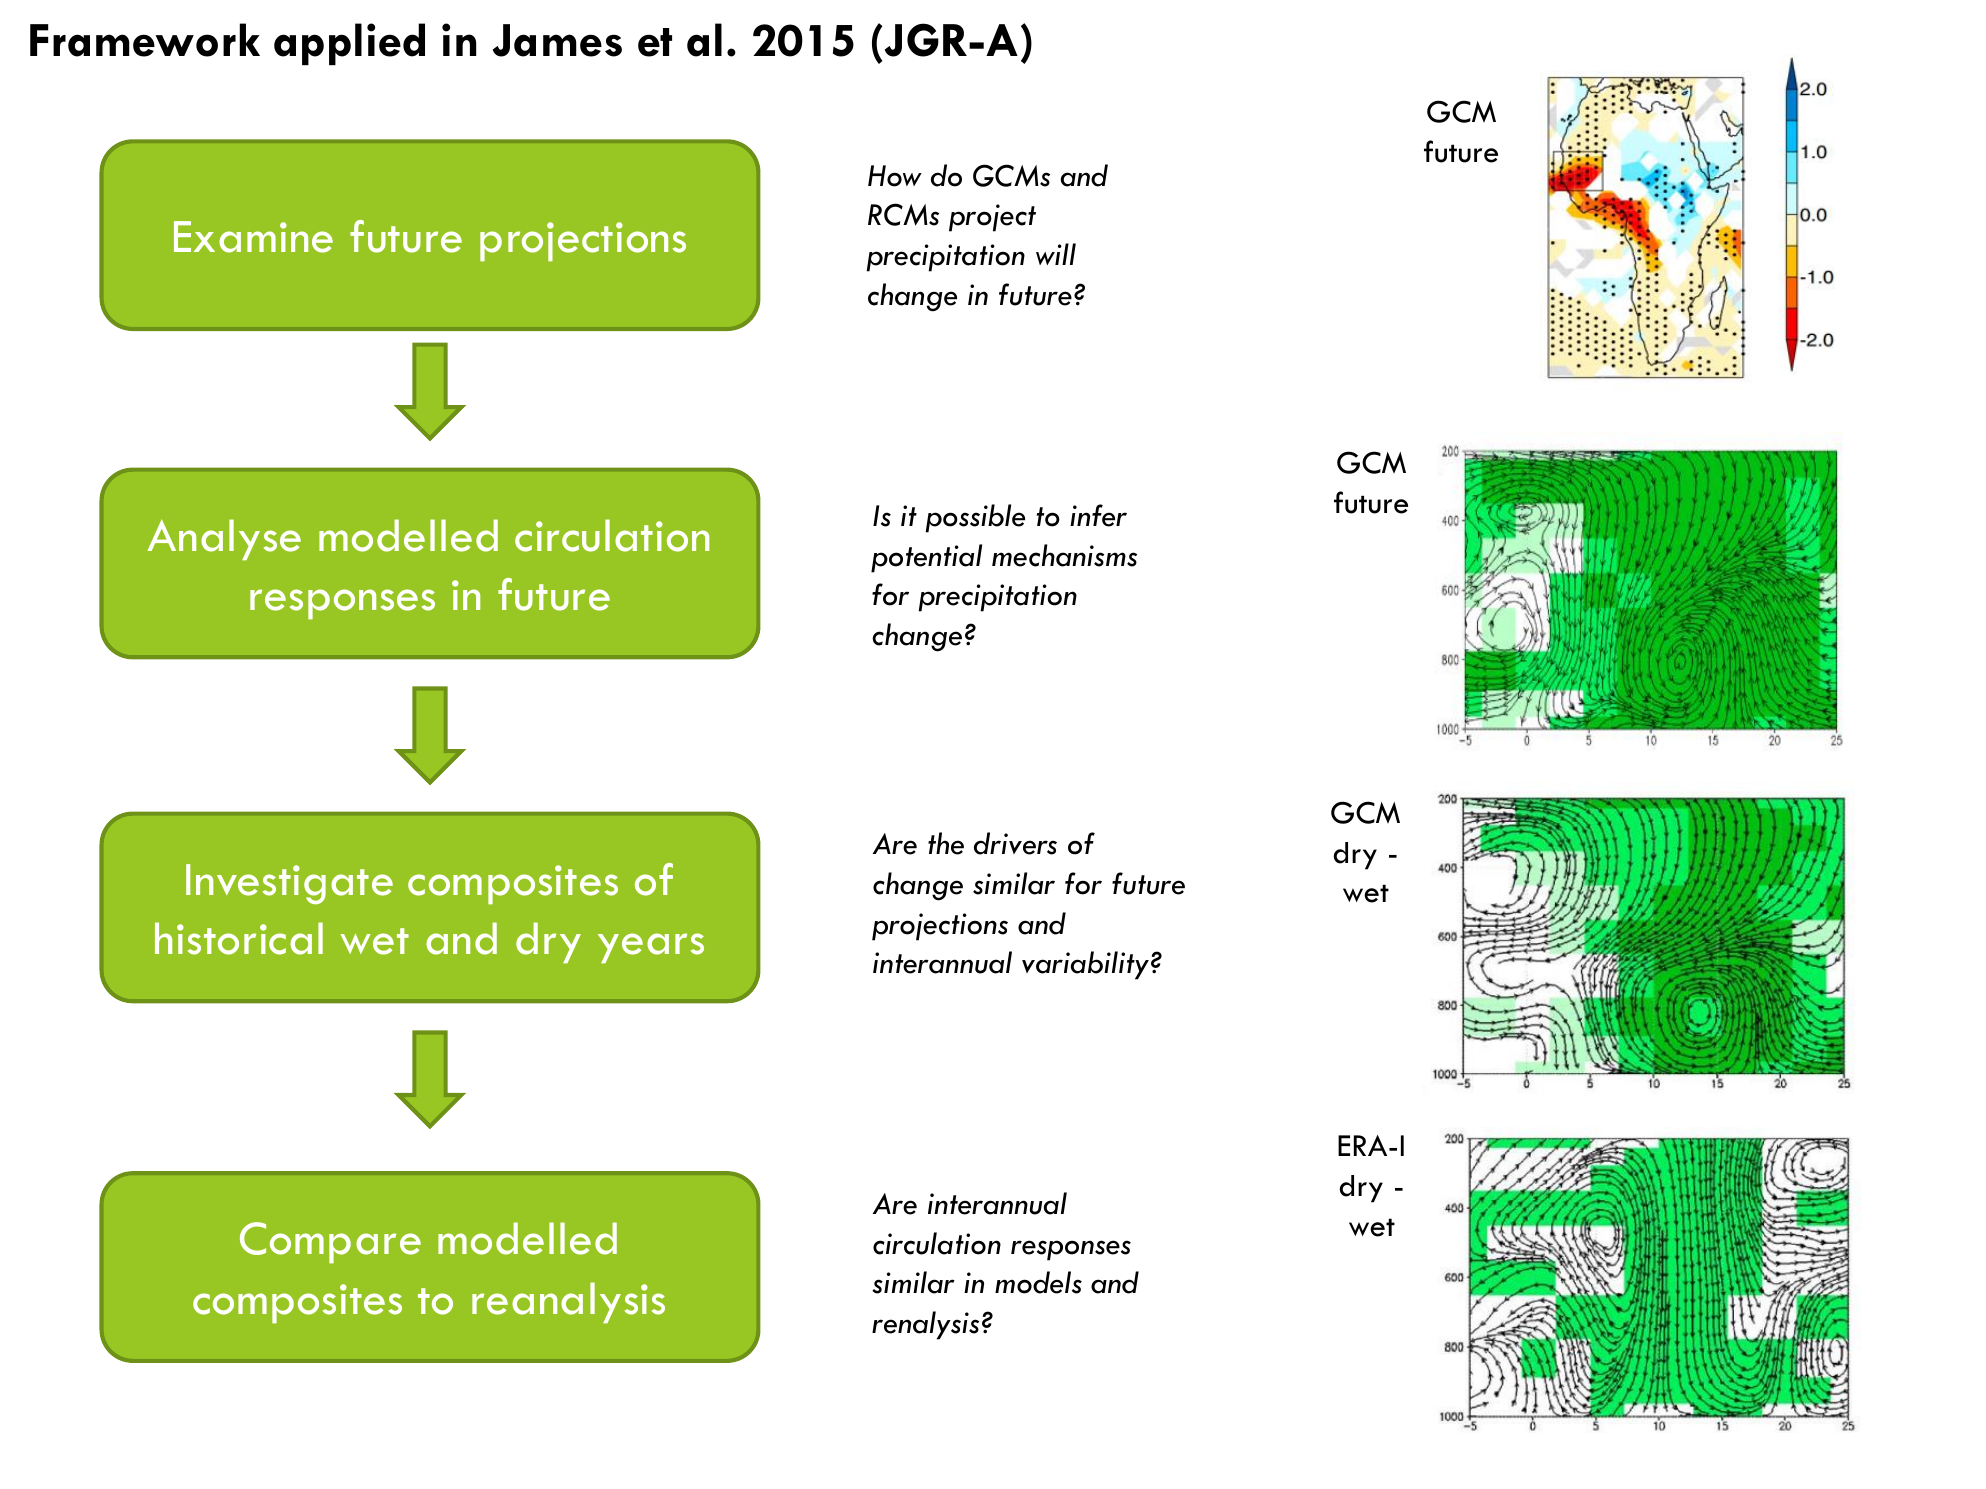 Image resolution: width=1986 pixels, height=1489 pixels. Describe the element at coordinates (651, 948) in the document. I see `years` at that location.
